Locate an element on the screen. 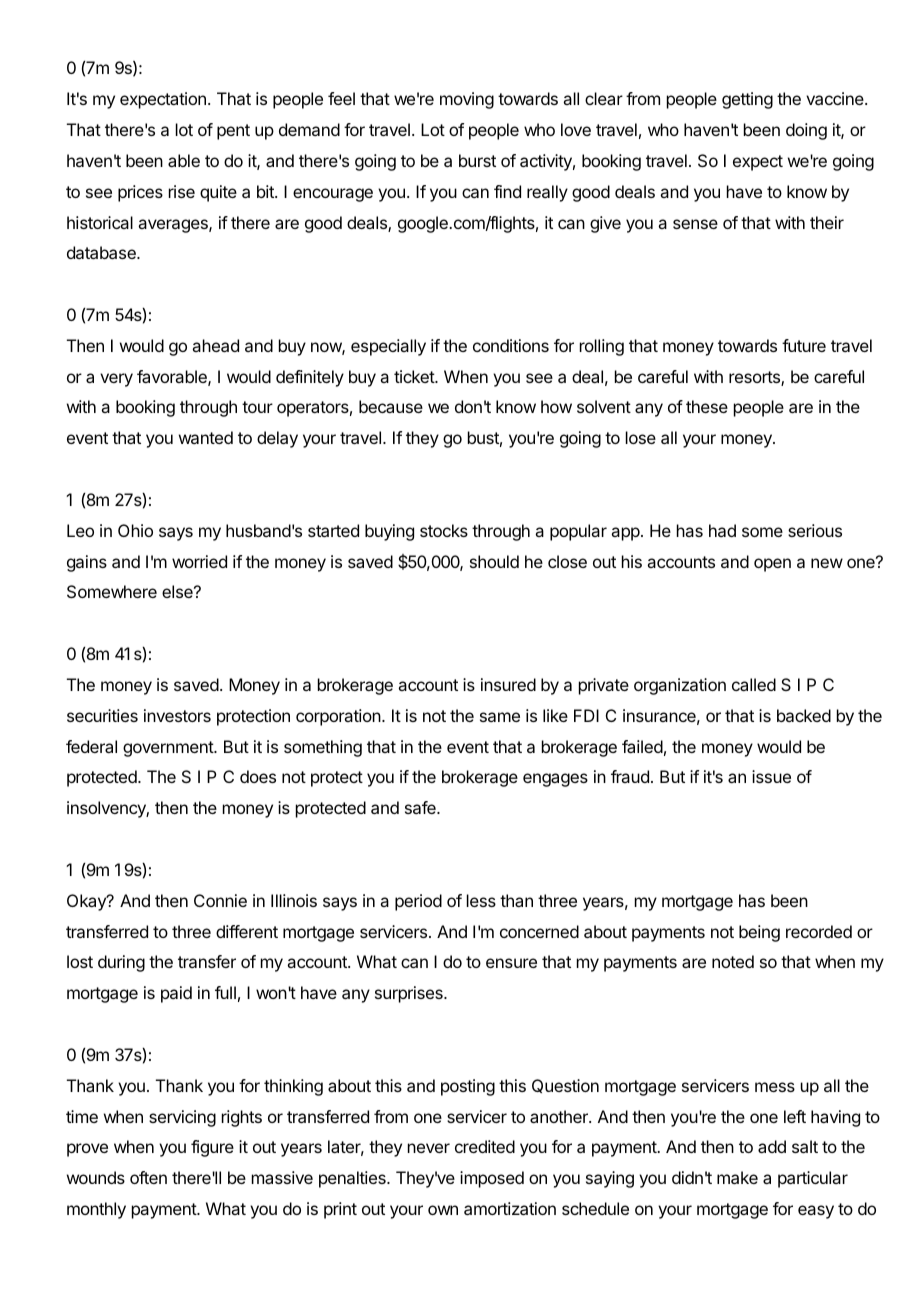 Image resolution: width=924 pixels, height=1308 pixels. make is located at coordinates (737, 1177).
